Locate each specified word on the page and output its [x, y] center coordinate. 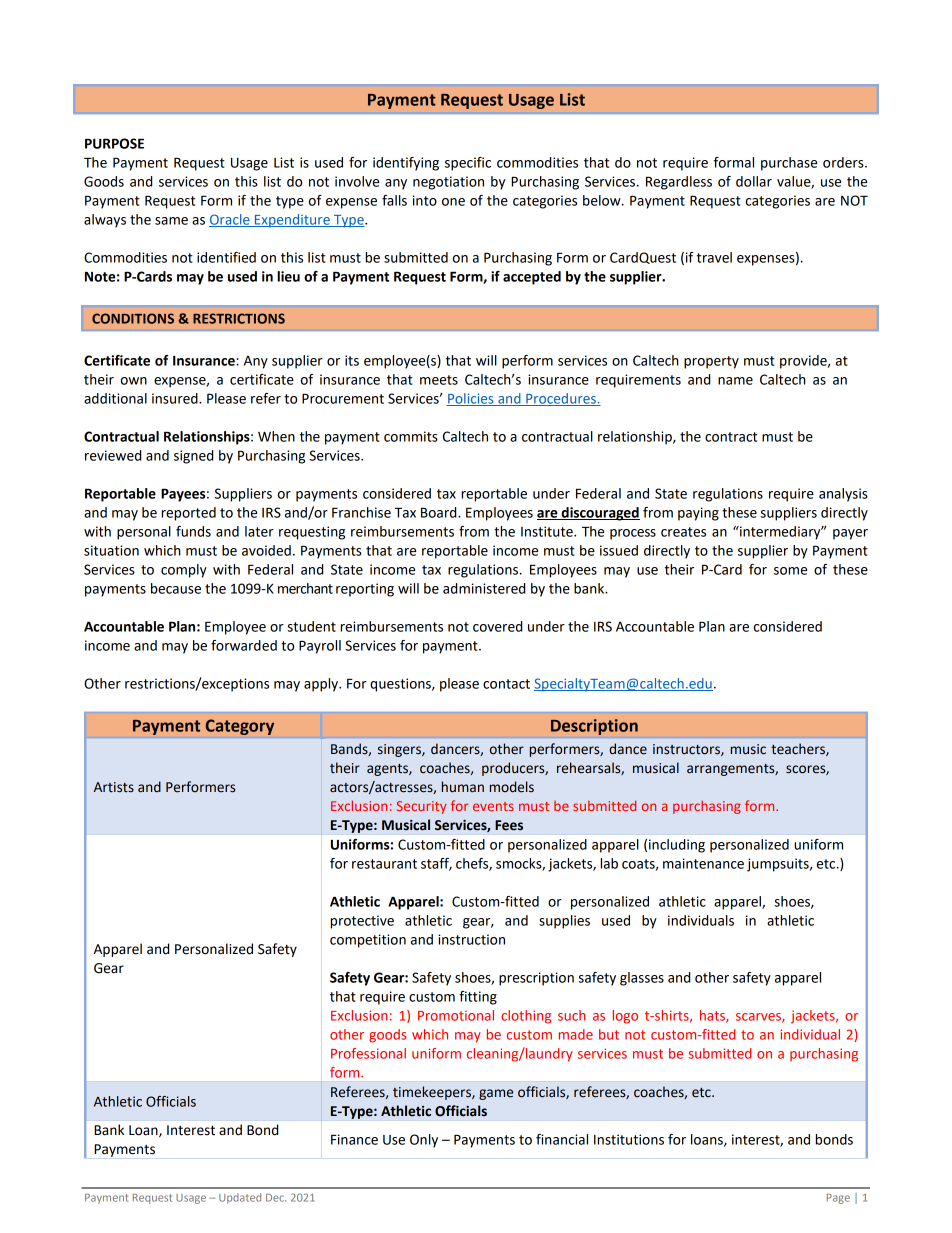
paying [698, 514]
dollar [754, 181]
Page [838, 1199]
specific [468, 164]
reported [188, 514]
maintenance [703, 863]
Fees [509, 825]
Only [424, 1141]
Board [440, 512]
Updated [240, 1198]
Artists [114, 787]
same [171, 221]
